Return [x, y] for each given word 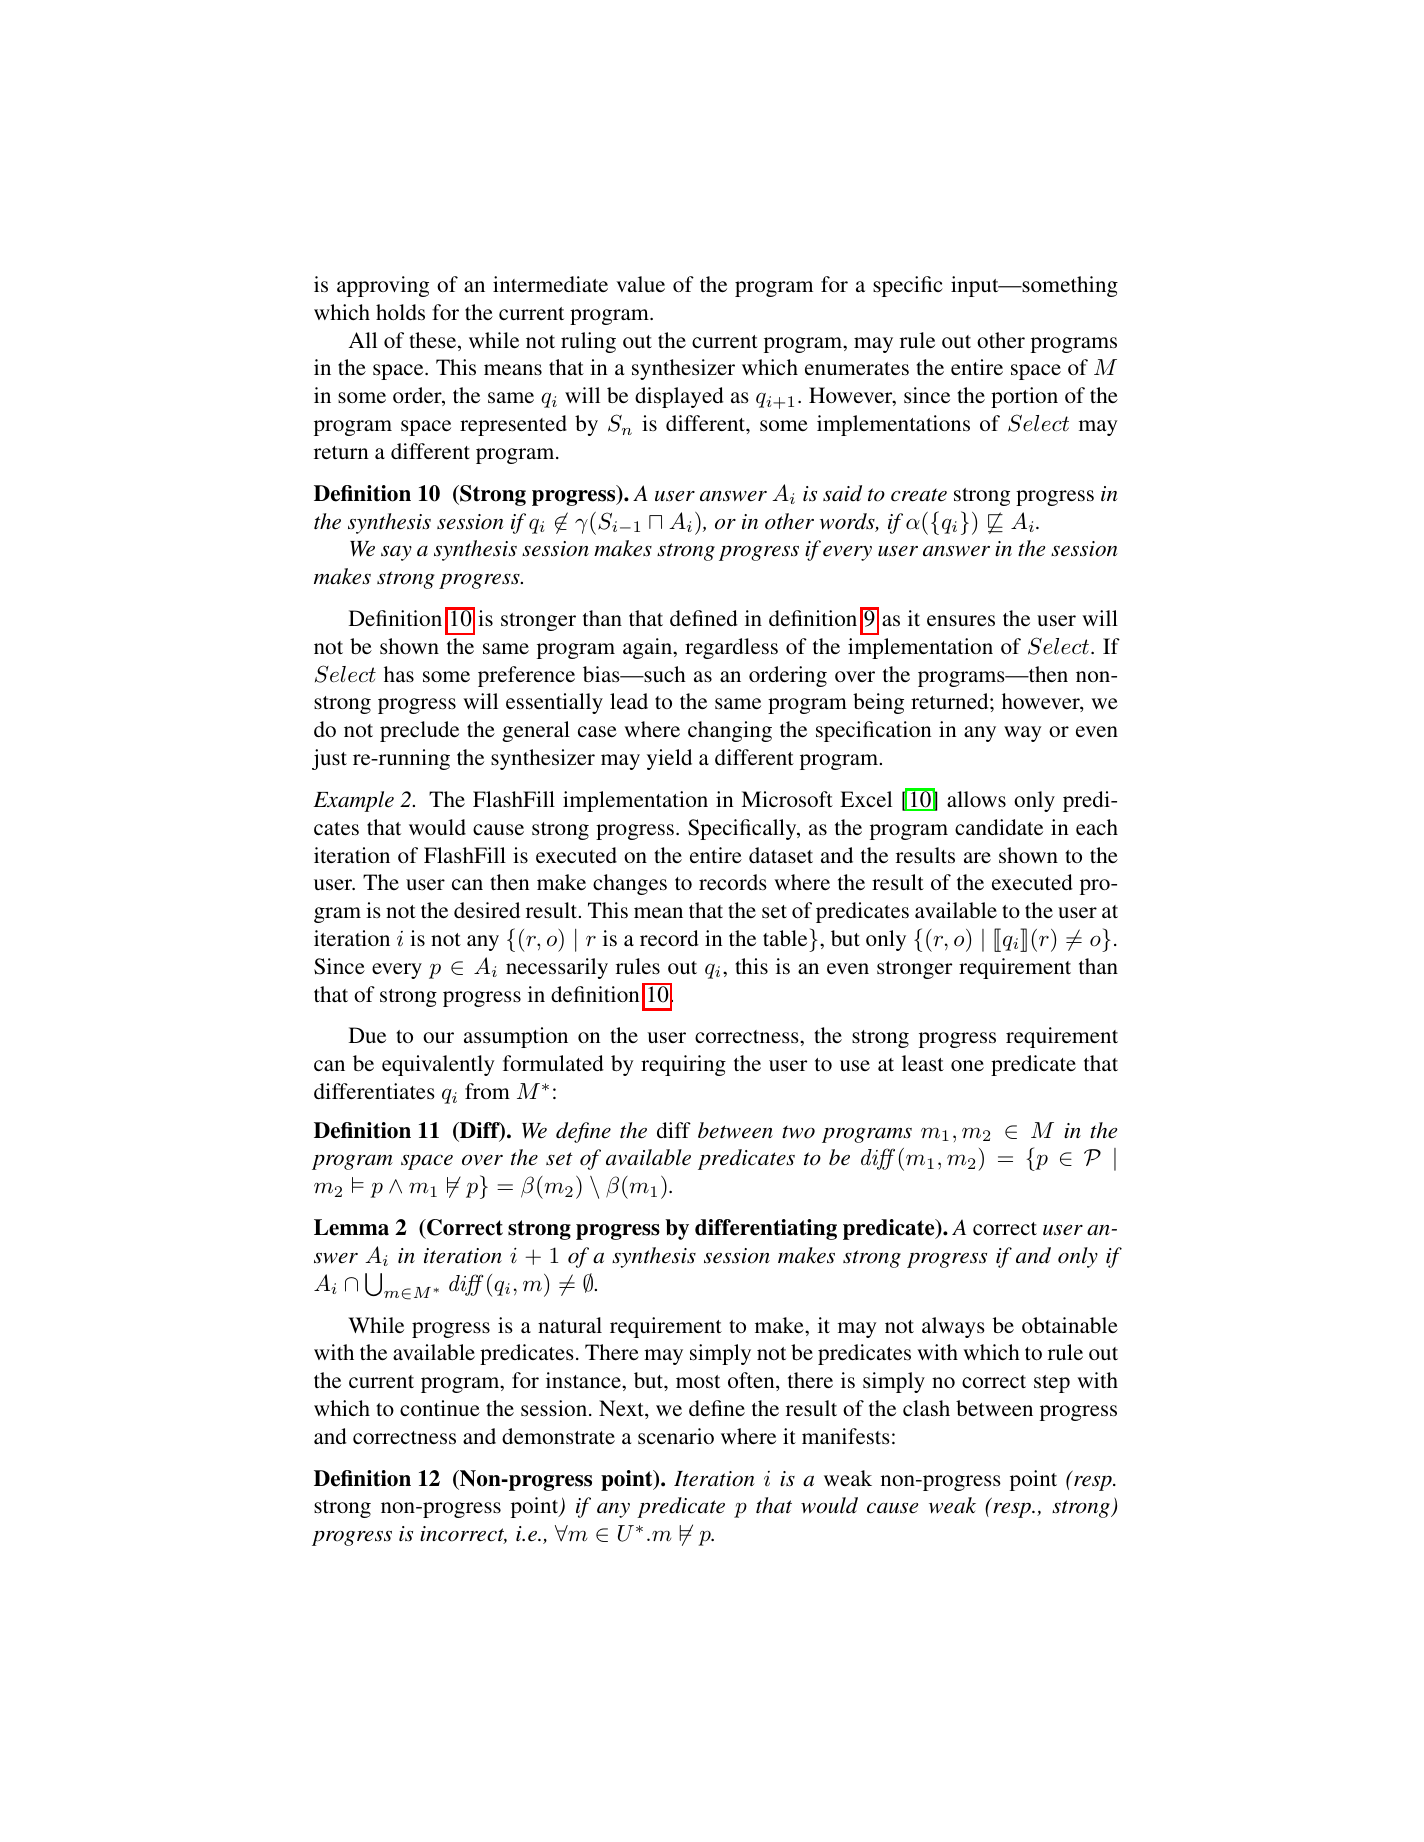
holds [400, 312]
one [967, 1065]
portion [1024, 397]
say [396, 553]
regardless [731, 648]
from [487, 1091]
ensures [961, 620]
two [798, 1132]
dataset [781, 855]
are [977, 857]
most [698, 1381]
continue [440, 1408]
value [640, 284]
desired [487, 910]
